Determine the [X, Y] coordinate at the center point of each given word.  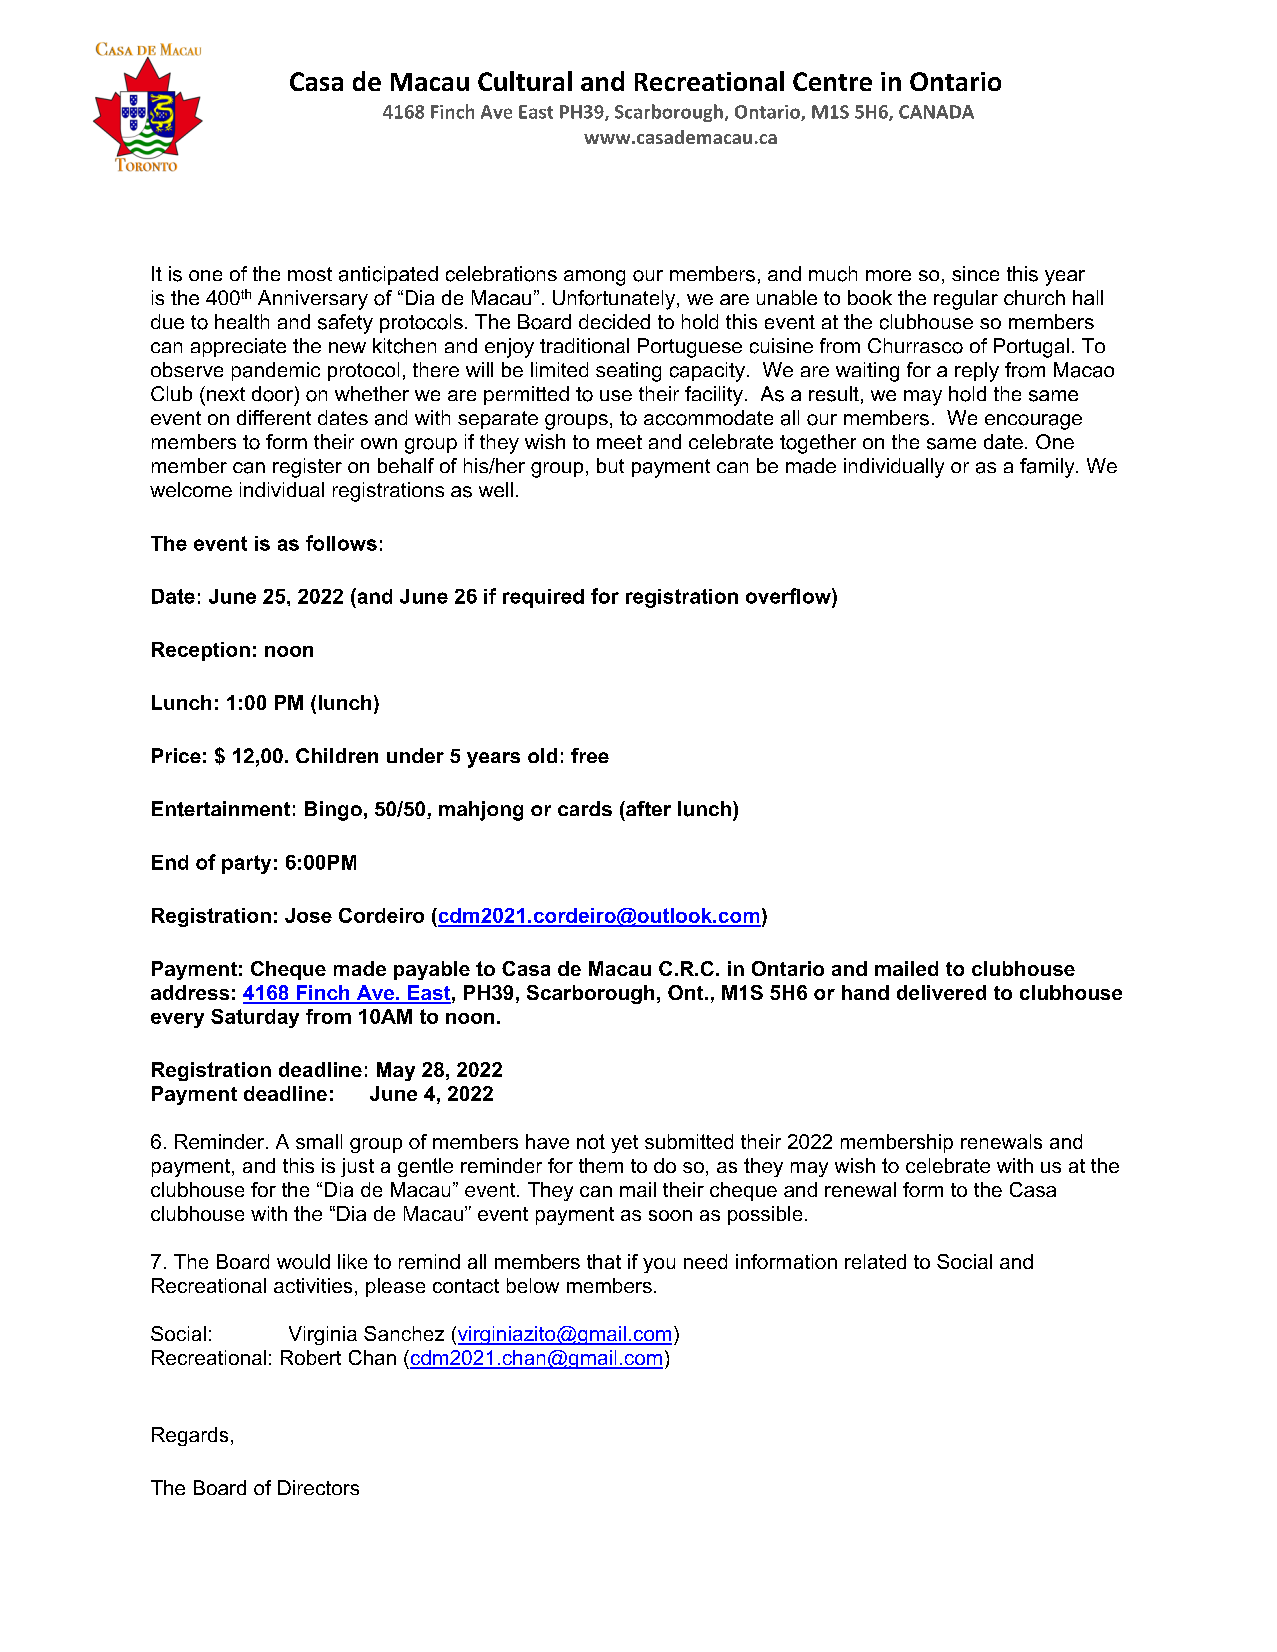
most [310, 274]
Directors [318, 1487]
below [533, 1285]
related [875, 1261]
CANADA [936, 112]
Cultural [525, 81]
